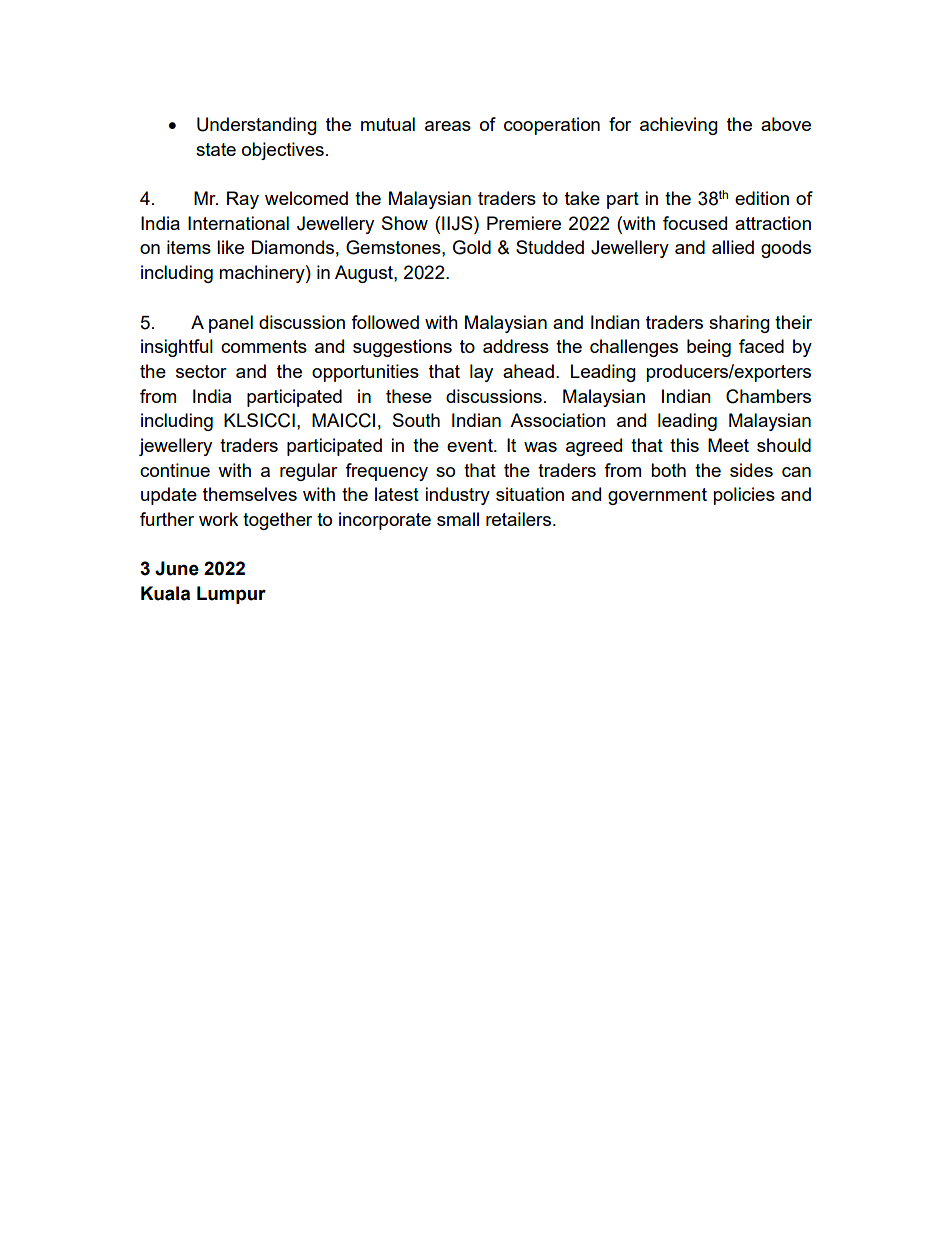  What do you see at coordinates (257, 126) in the screenshot?
I see `Understanding` at bounding box center [257, 126].
